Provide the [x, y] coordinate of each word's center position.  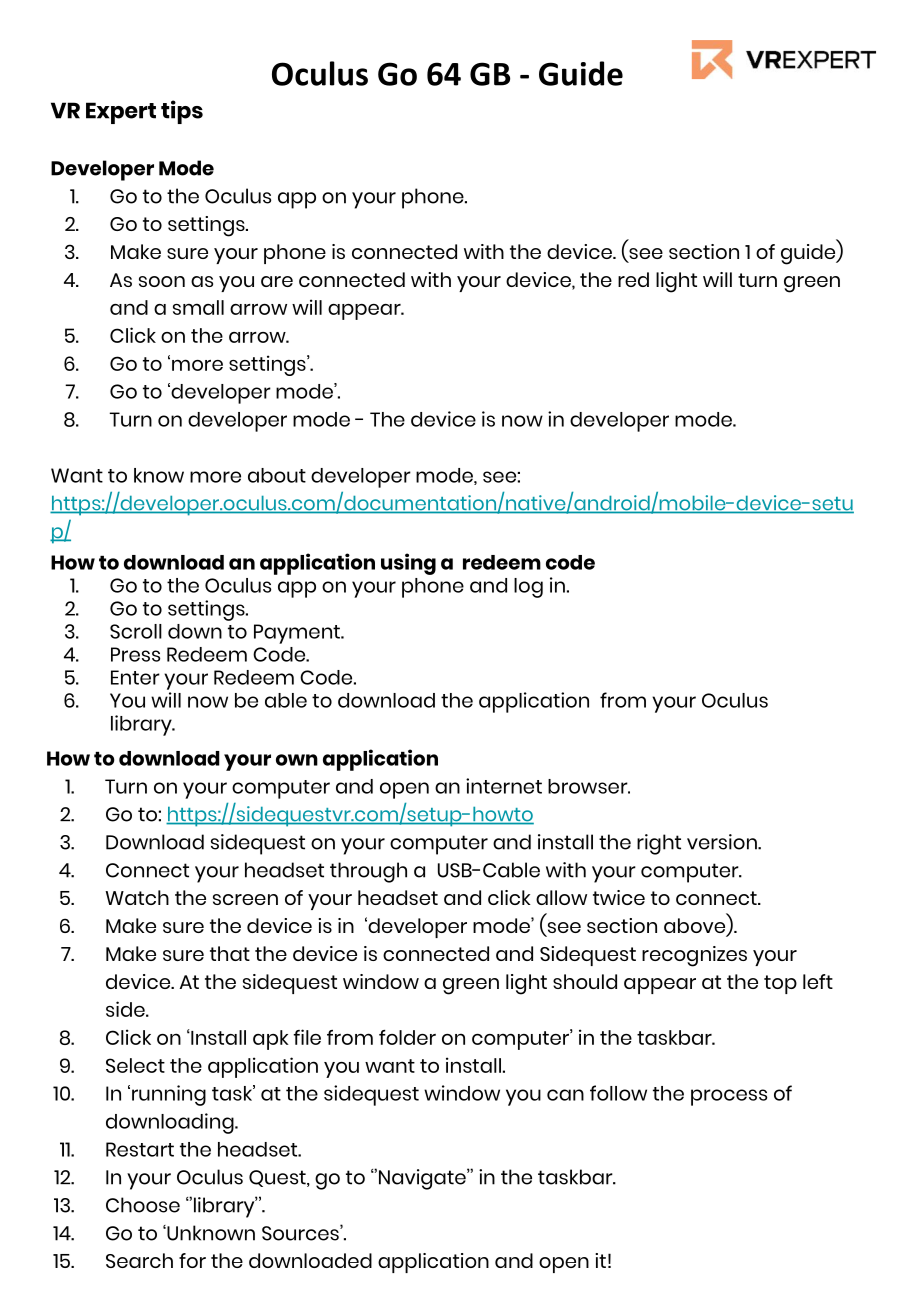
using [408, 564]
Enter [135, 677]
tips [182, 112]
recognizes [694, 956]
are [277, 281]
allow [561, 897]
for [192, 1260]
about [277, 475]
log [528, 588]
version [723, 842]
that [230, 953]
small [198, 307]
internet [504, 786]
